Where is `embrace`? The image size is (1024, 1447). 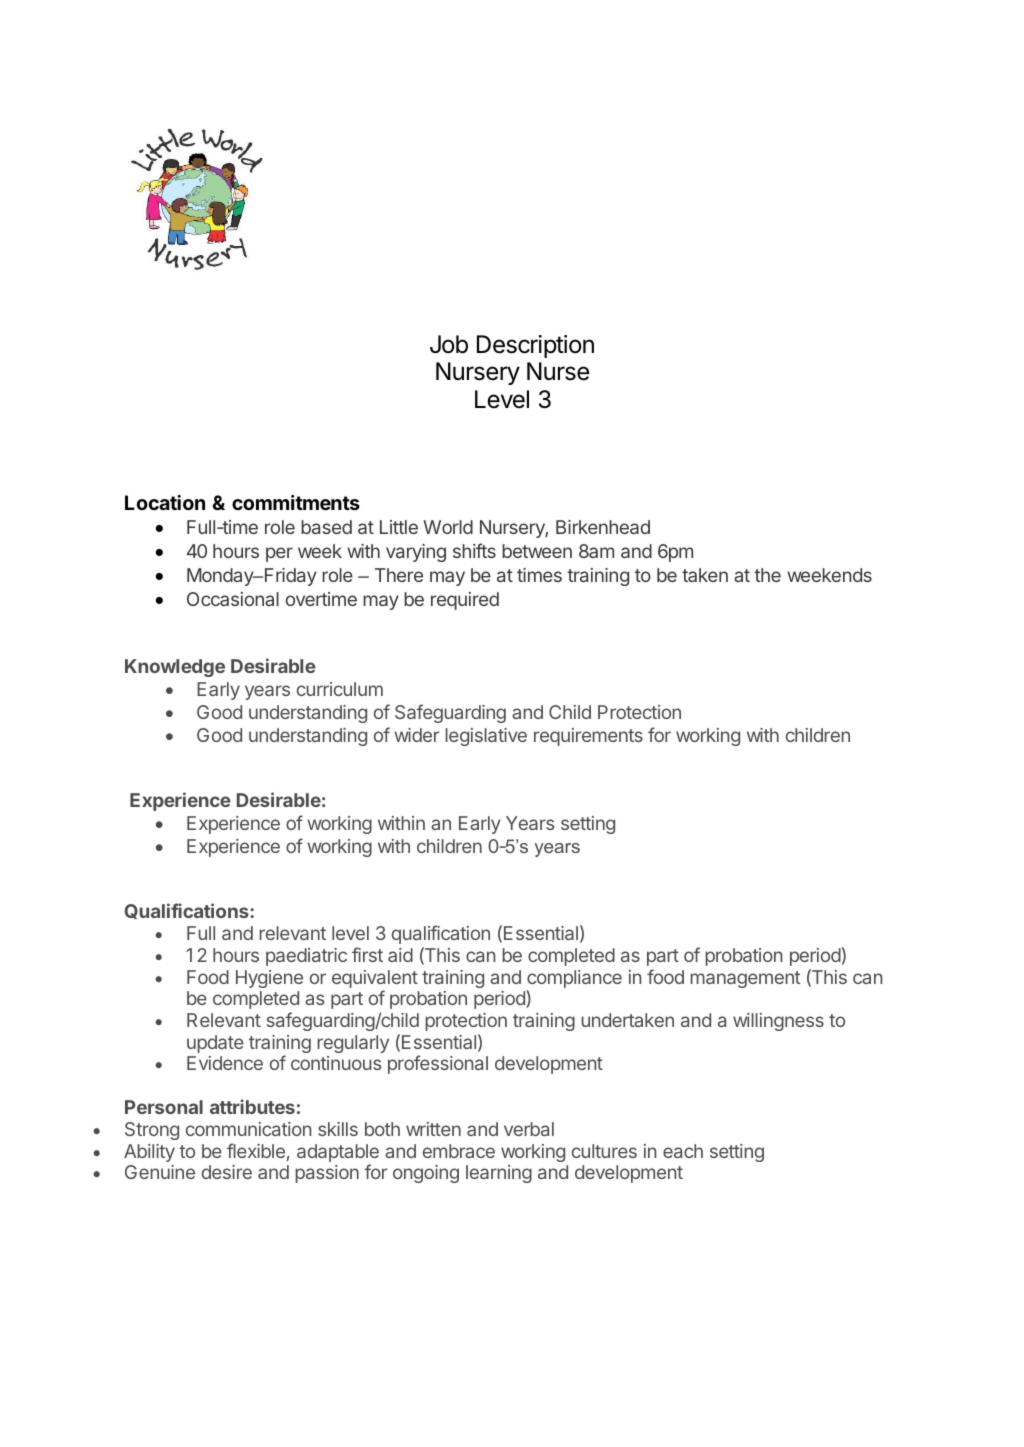 embrace is located at coordinates (459, 1151).
